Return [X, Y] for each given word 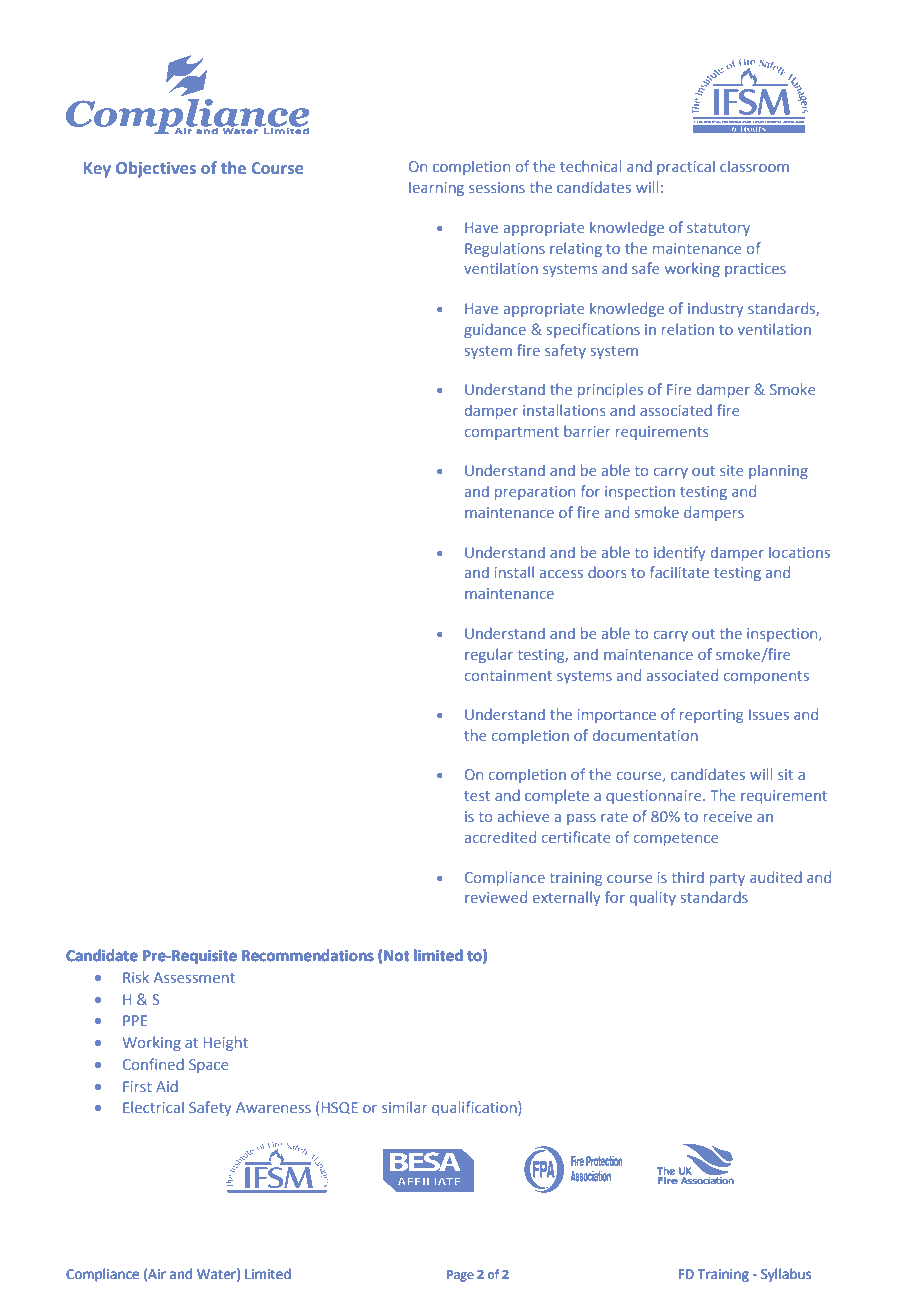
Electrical [153, 1107]
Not [396, 956]
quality [653, 898]
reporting [711, 716]
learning [436, 189]
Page [460, 1276]
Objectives [156, 169]
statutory [718, 229]
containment [508, 675]
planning [778, 472]
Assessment [194, 977]
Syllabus [786, 1275]
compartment [512, 433]
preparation [535, 493]
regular [489, 655]
